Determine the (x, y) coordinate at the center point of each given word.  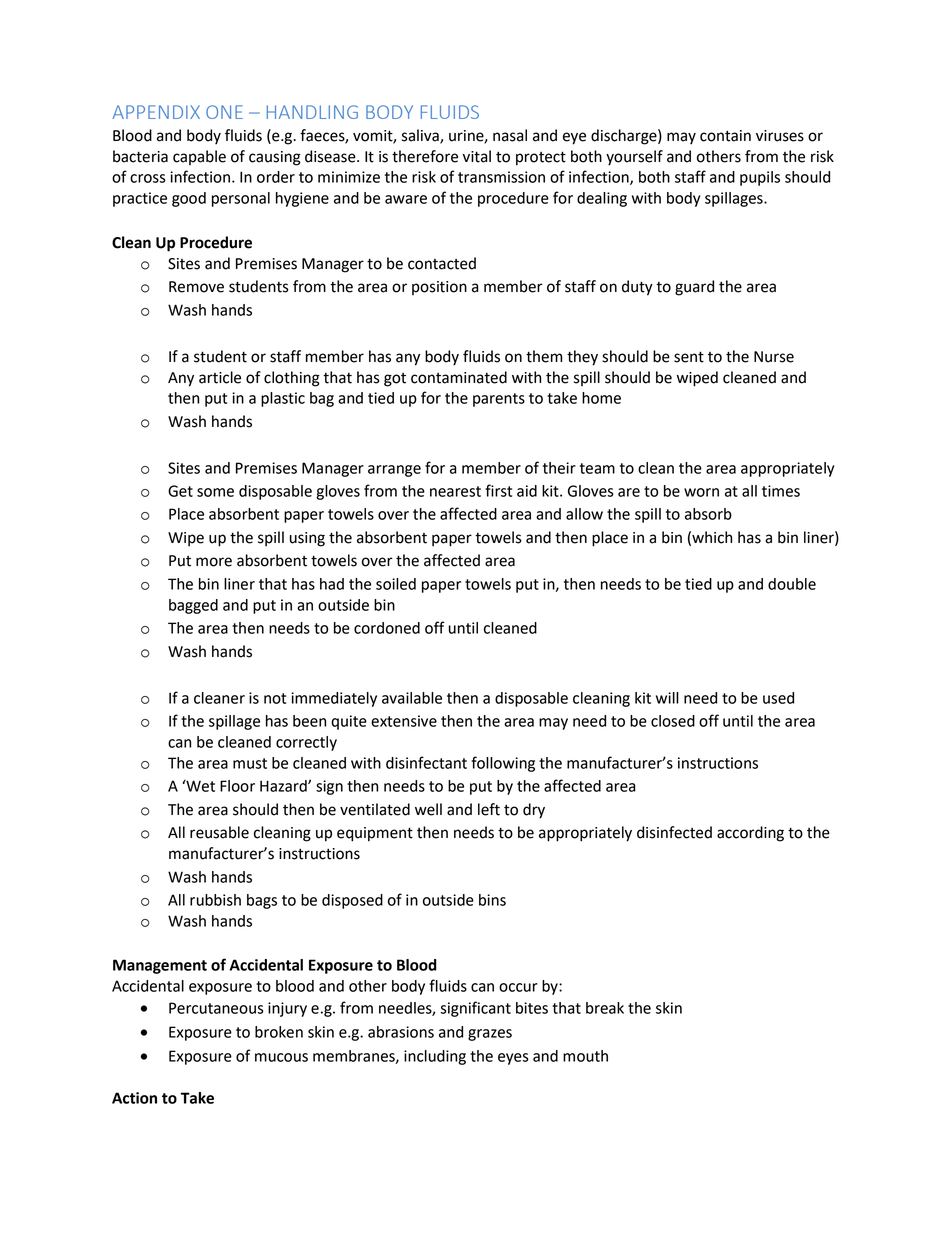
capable (199, 157)
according (750, 834)
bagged (193, 606)
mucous (281, 1057)
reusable (219, 832)
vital (477, 156)
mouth (585, 1056)
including (435, 1057)
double (792, 584)
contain (725, 136)
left (489, 809)
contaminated (459, 377)
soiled (396, 584)
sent (689, 357)
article (220, 377)
